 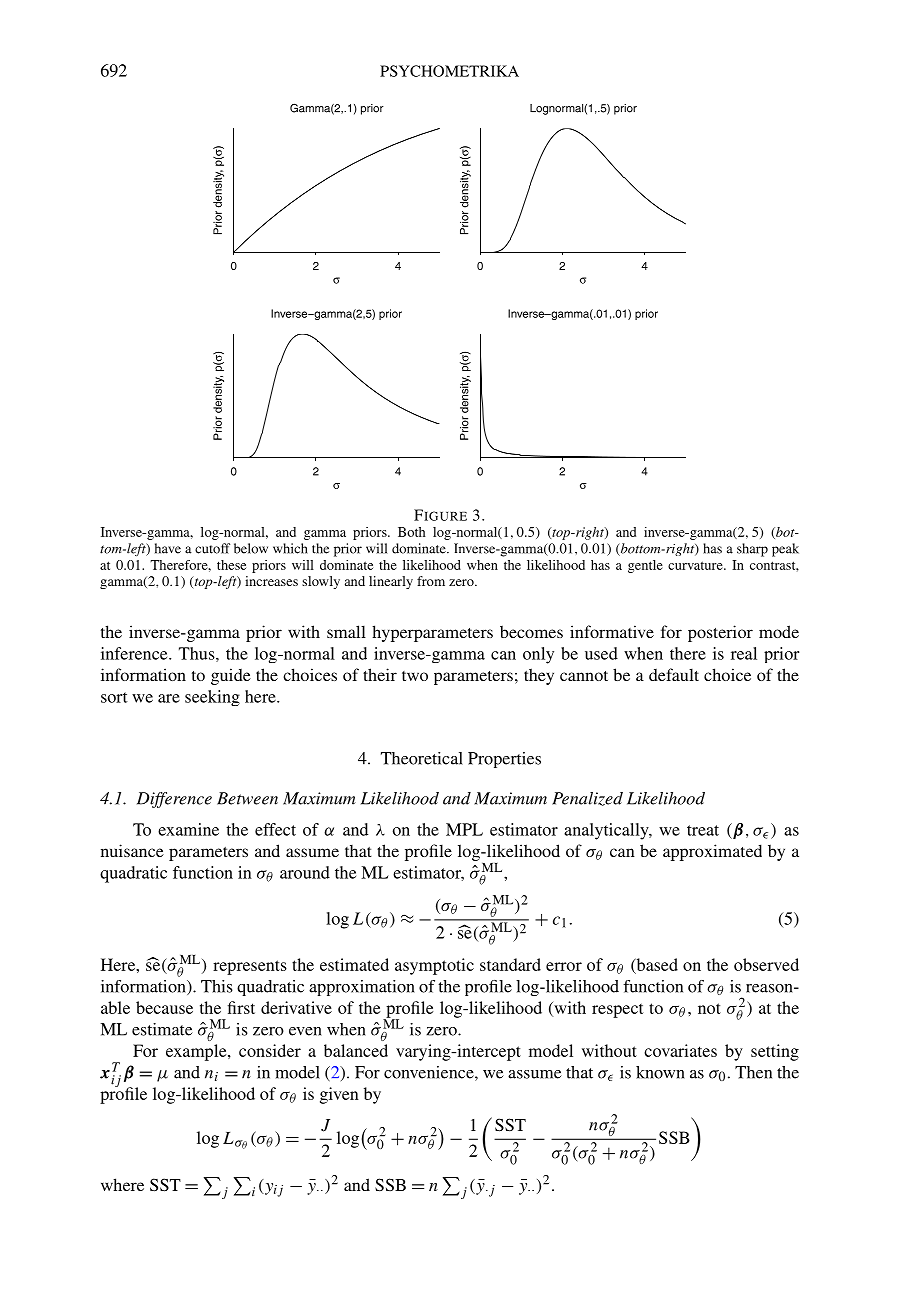 What do you see at coordinates (197, 1052) in the screenshot?
I see `example` at bounding box center [197, 1052].
